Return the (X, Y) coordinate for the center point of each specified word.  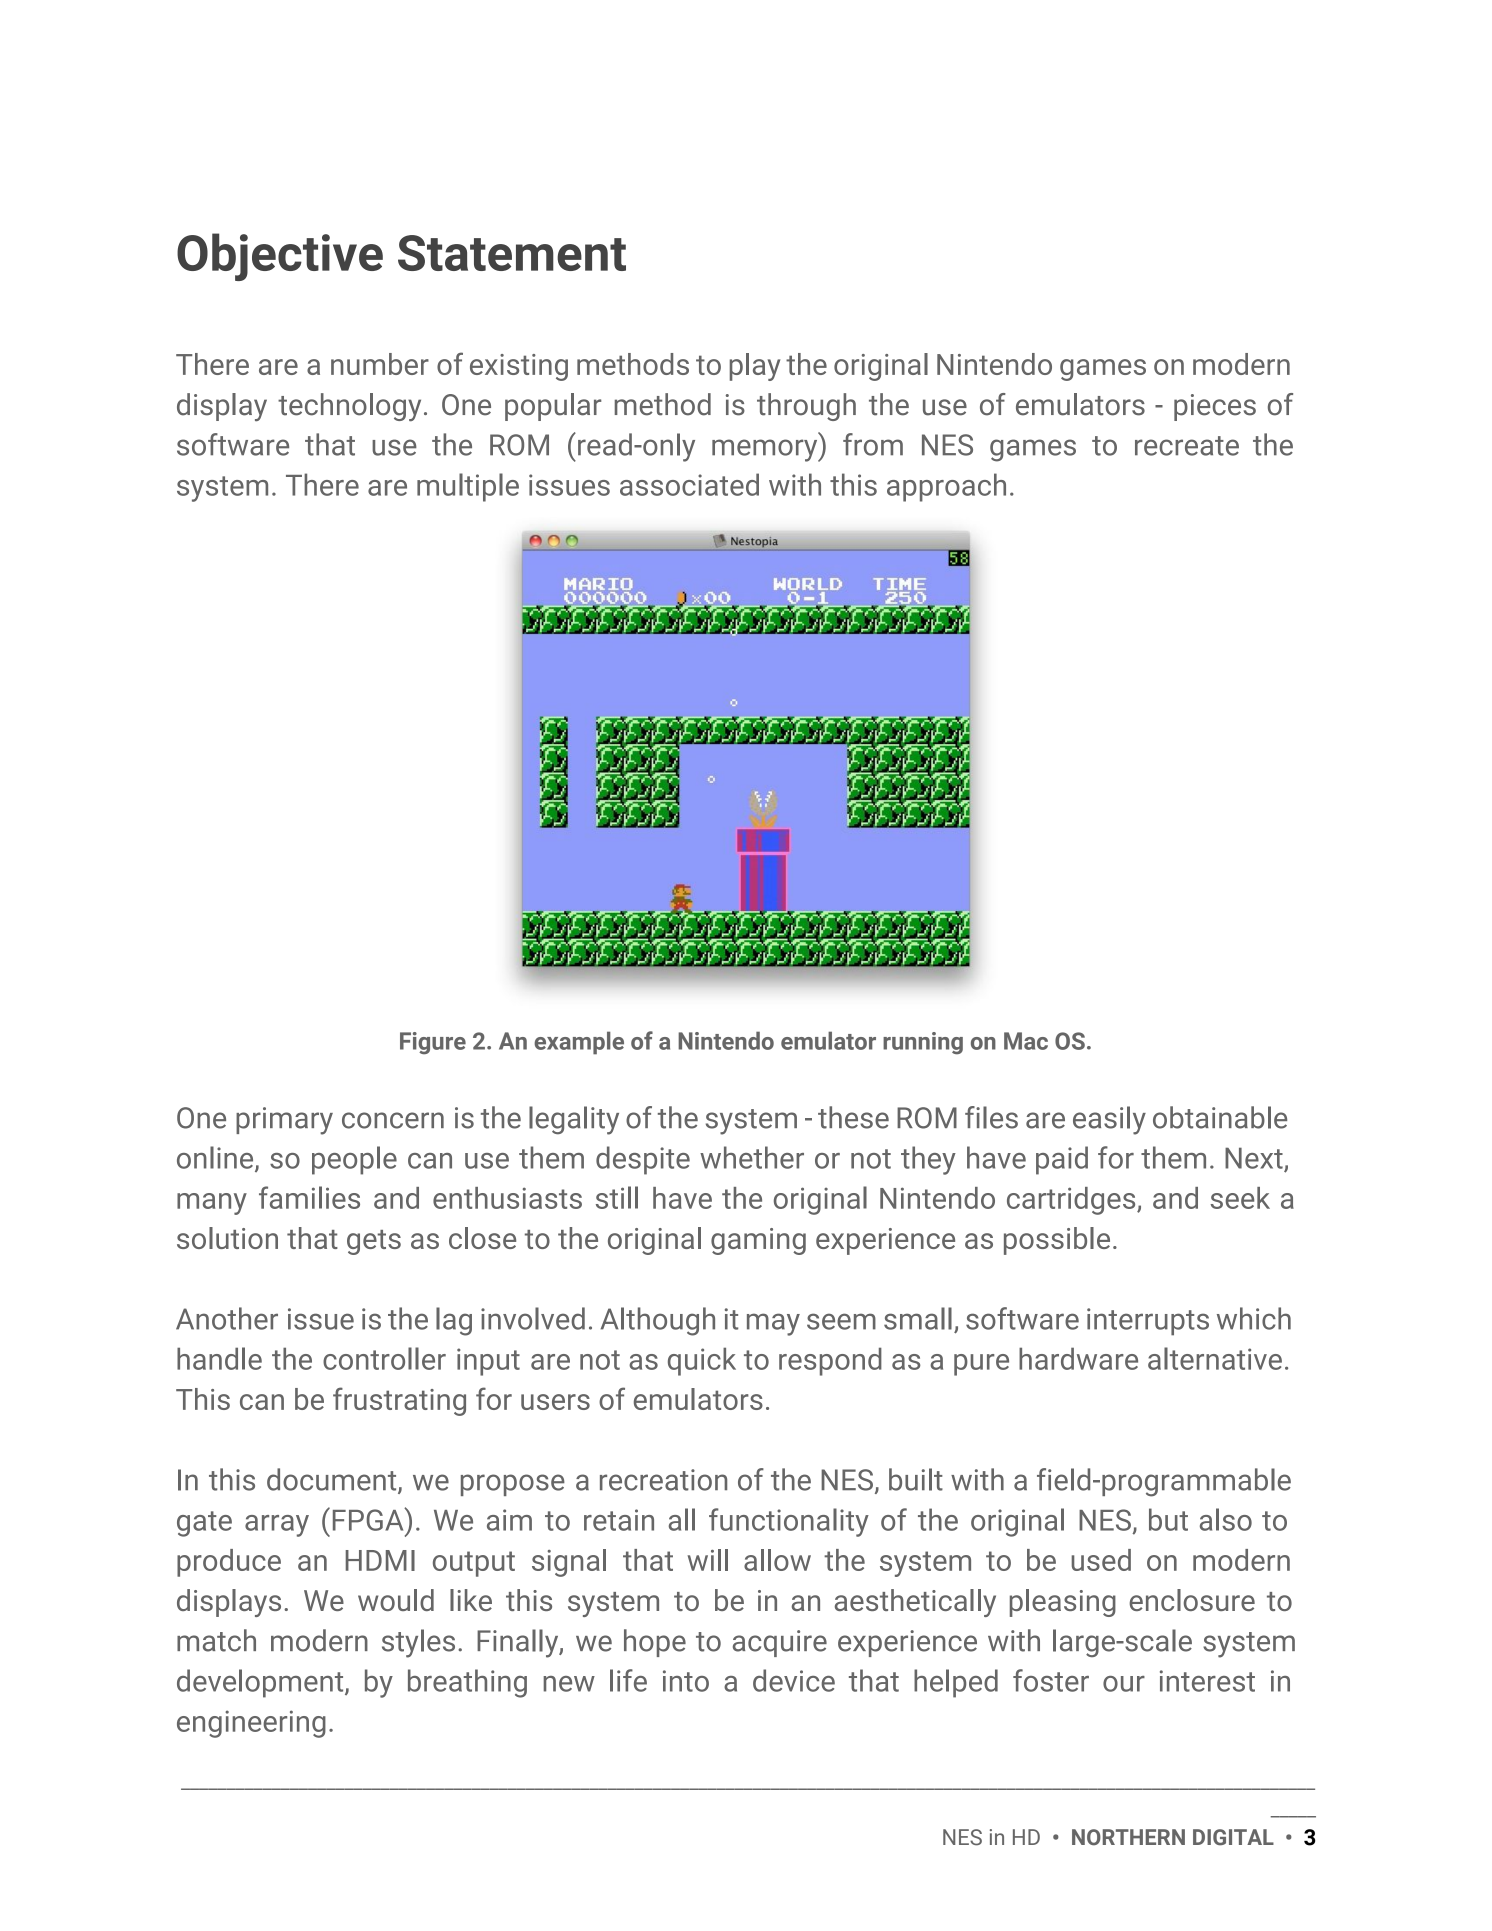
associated (689, 484)
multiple (468, 487)
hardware (1078, 1358)
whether (752, 1157)
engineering (251, 1724)
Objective (280, 257)
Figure (433, 1043)
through (806, 407)
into (686, 1681)
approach (946, 487)
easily (1109, 1120)
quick (702, 1361)
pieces (1215, 407)
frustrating (399, 1401)
